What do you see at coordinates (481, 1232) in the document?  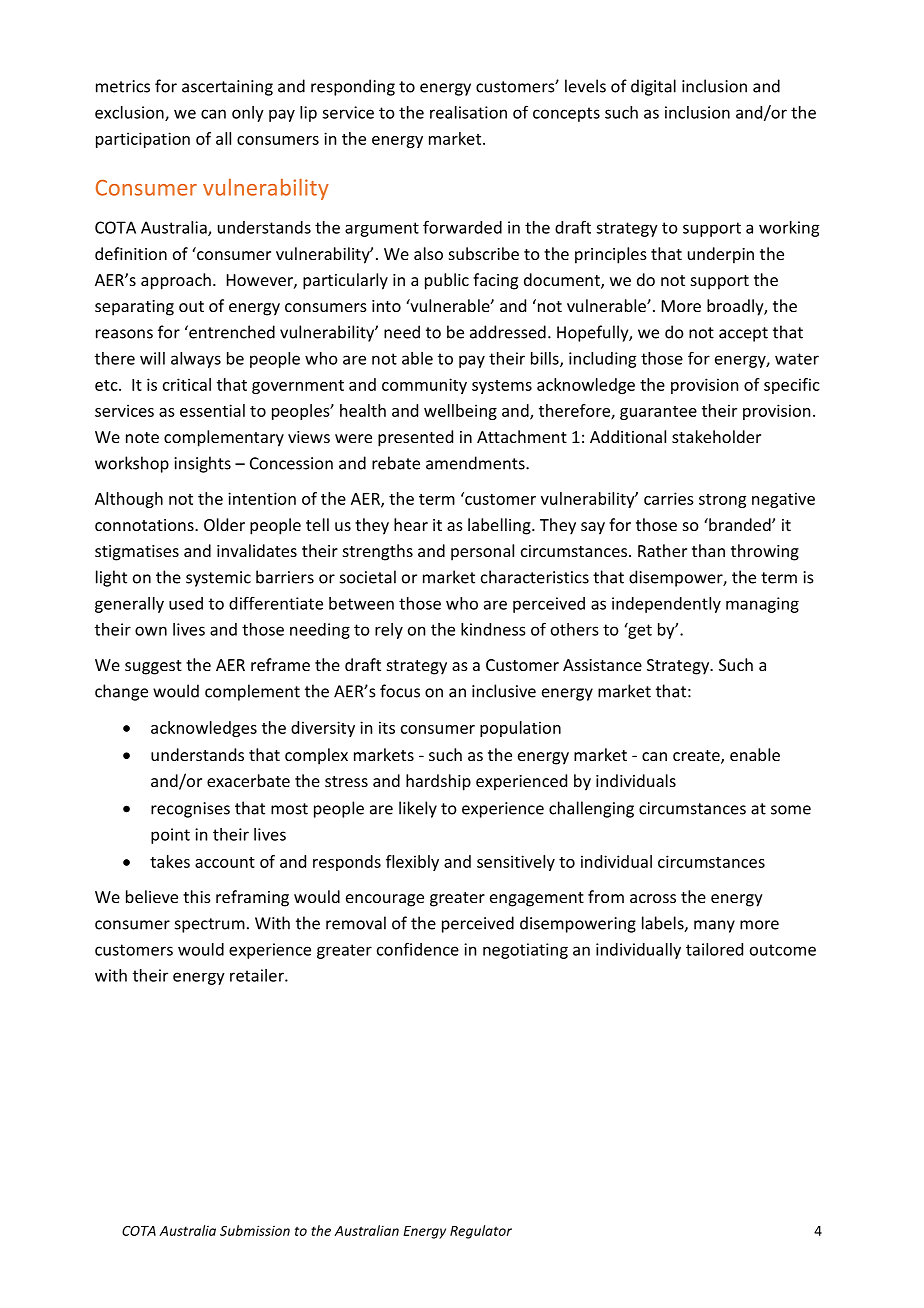 I see `Regulator` at bounding box center [481, 1232].
